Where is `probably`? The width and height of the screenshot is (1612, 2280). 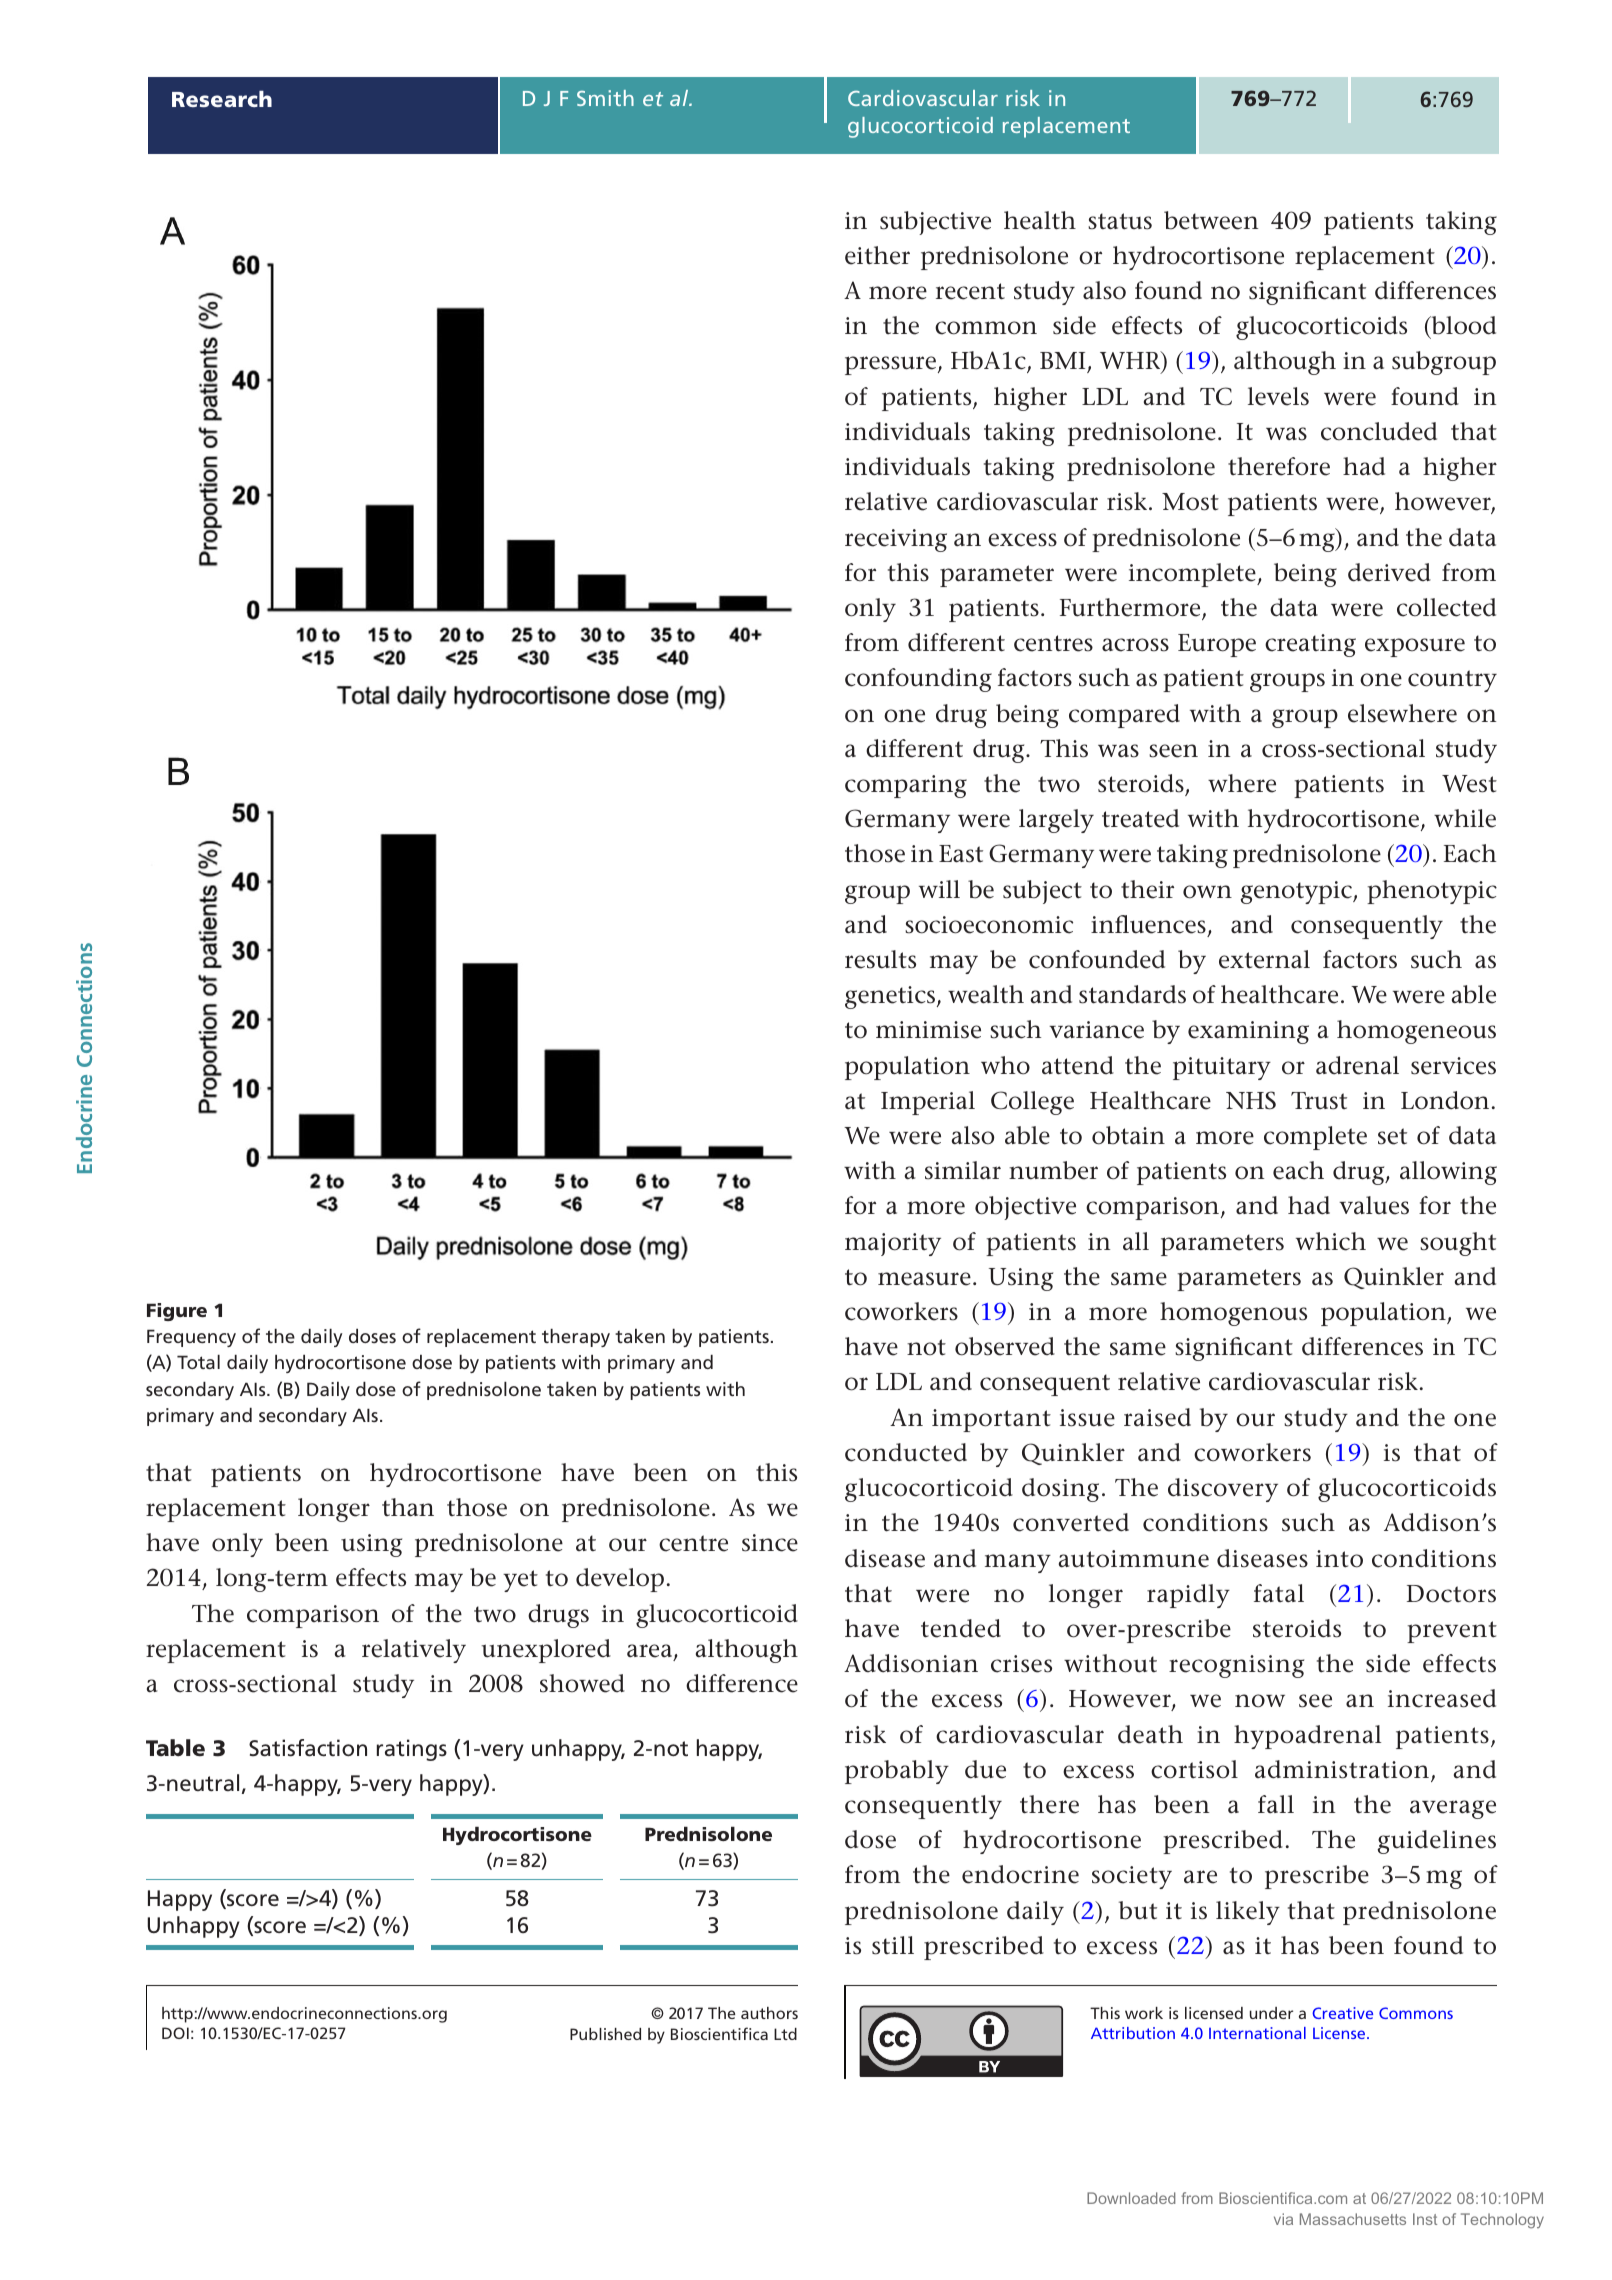 probably is located at coordinates (897, 1772).
